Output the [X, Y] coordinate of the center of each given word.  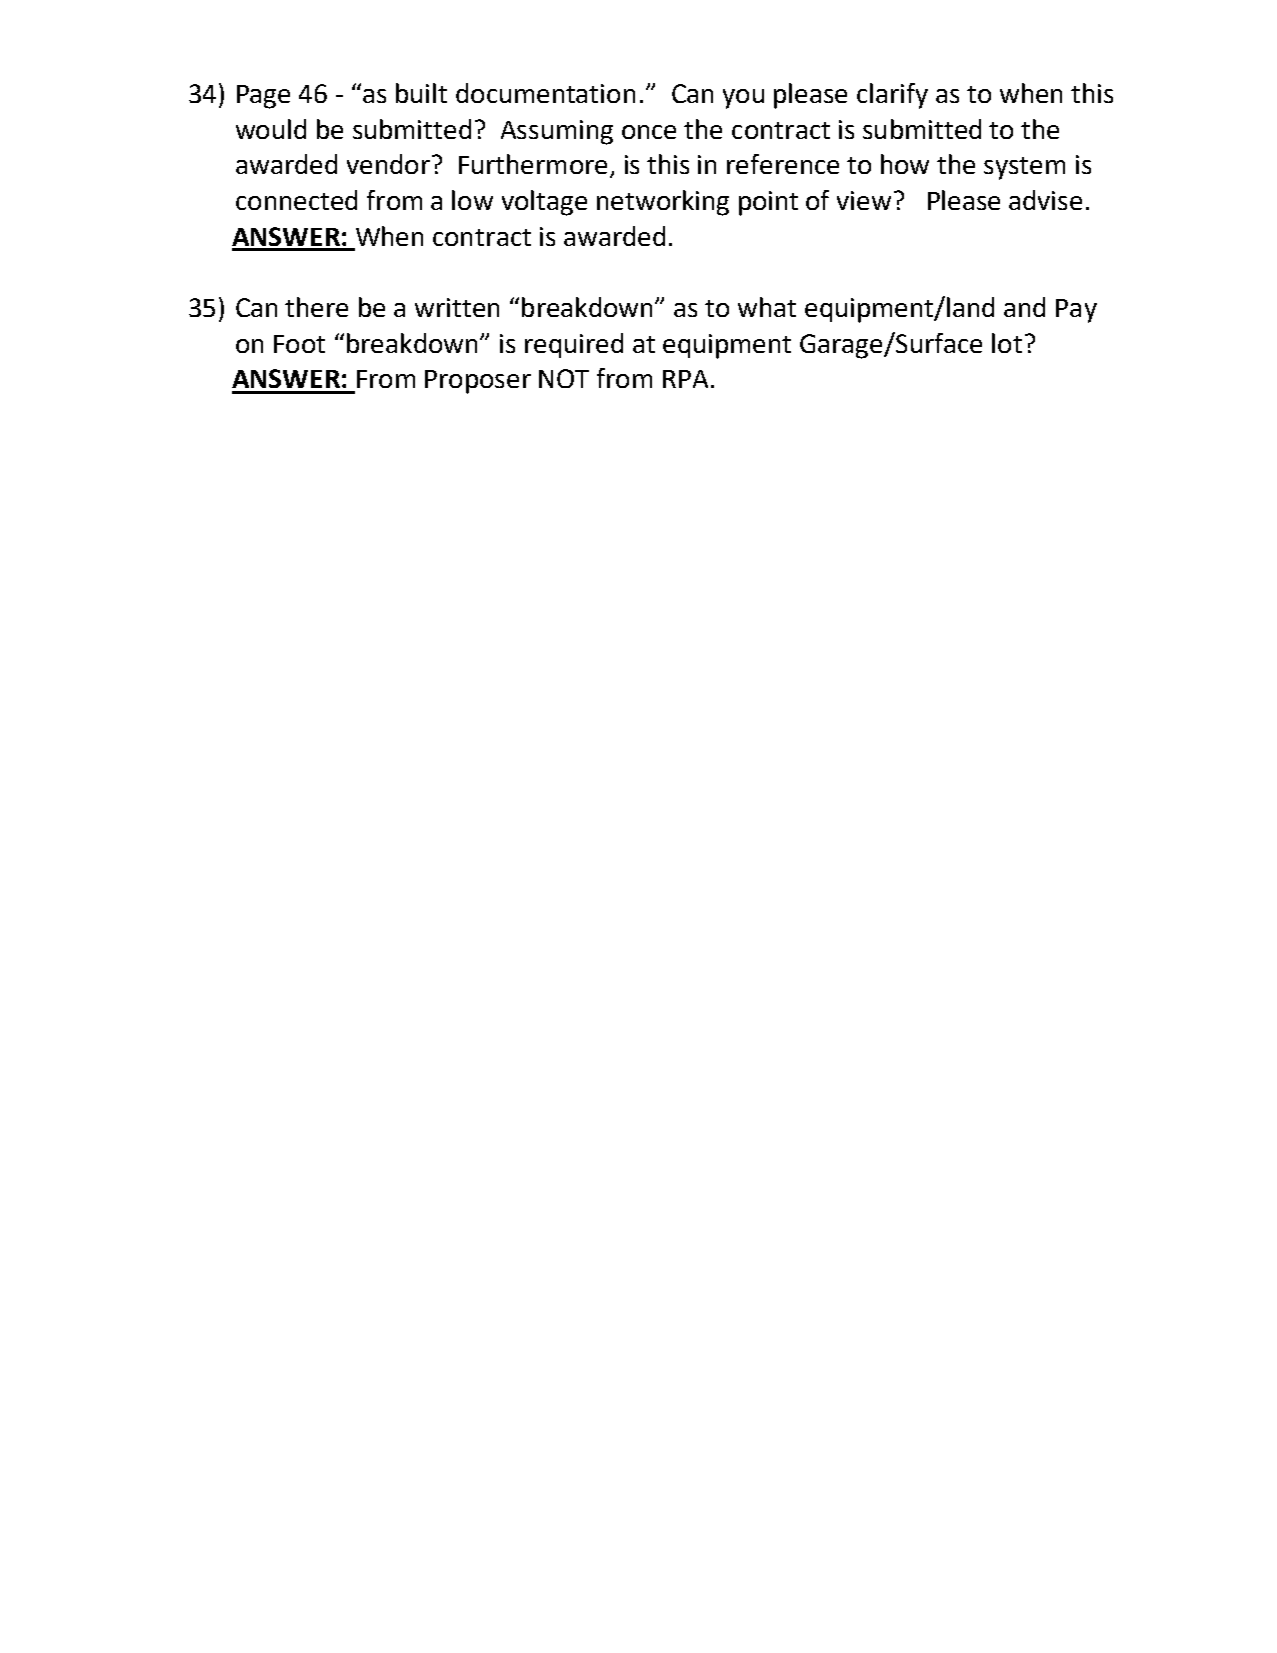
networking [663, 203]
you [743, 99]
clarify [892, 96]
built [421, 93]
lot [1007, 343]
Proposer [478, 382]
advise [1045, 200]
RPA [685, 379]
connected [296, 200]
